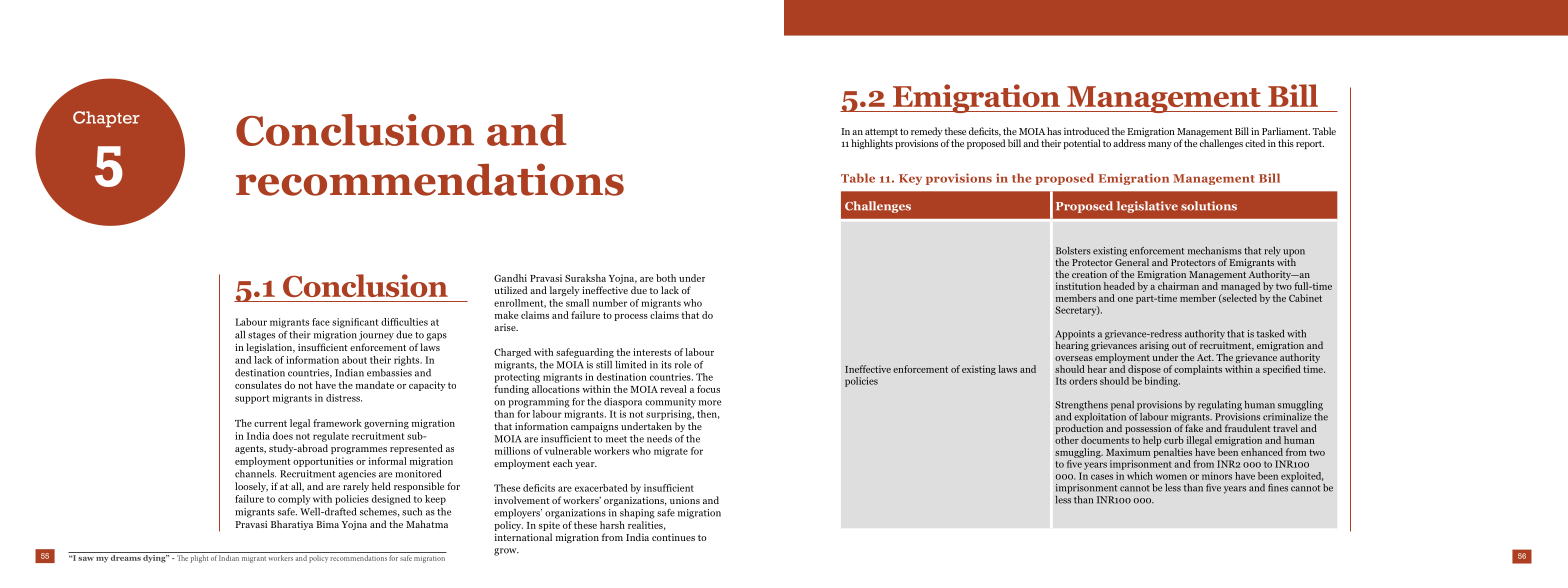 Image resolution: width=1568 pixels, height=588 pixels. What do you see at coordinates (106, 119) in the screenshot?
I see `Chapter` at bounding box center [106, 119].
